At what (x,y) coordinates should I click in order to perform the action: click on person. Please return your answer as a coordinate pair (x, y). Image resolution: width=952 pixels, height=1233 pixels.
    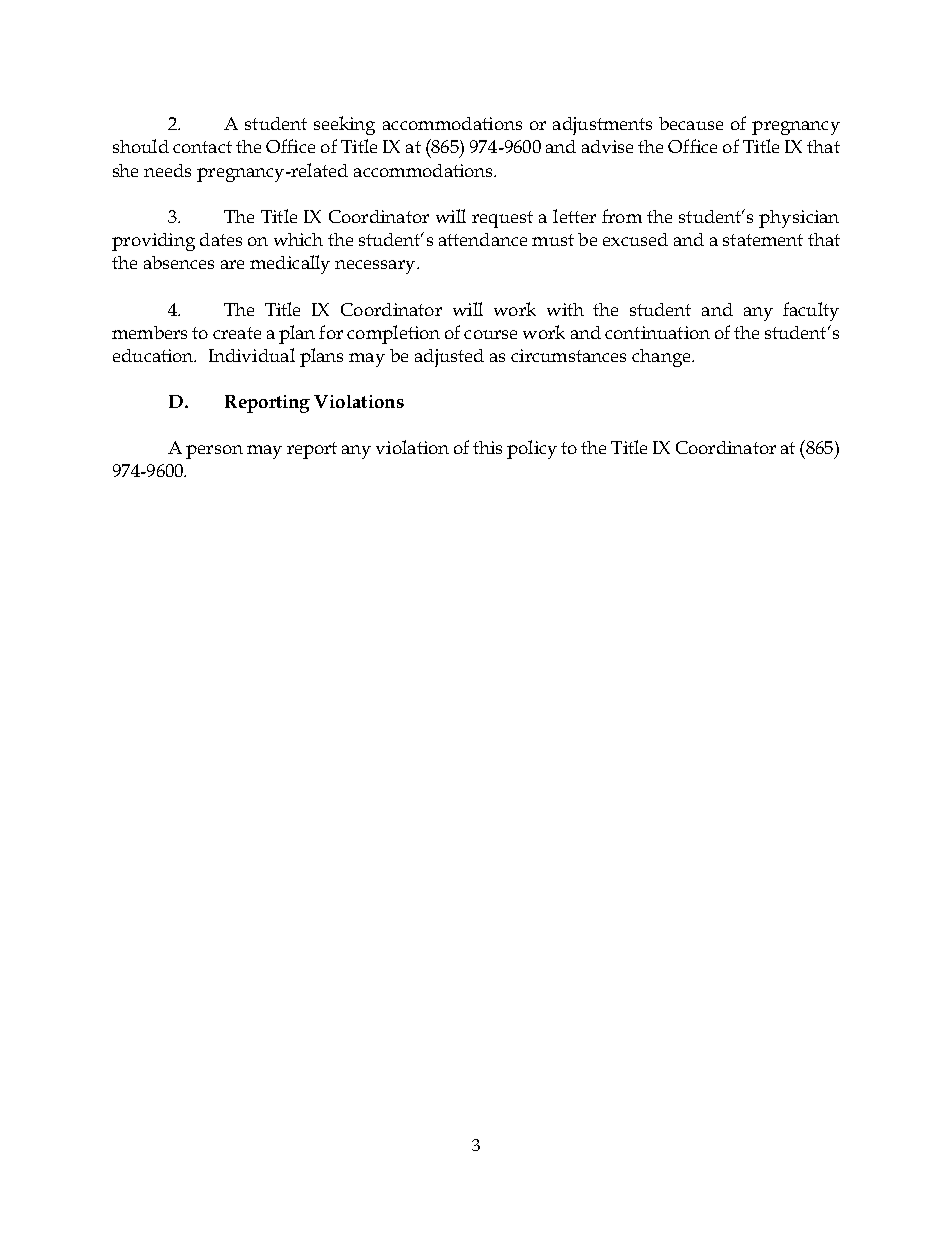
    Looking at the image, I should click on (214, 452).
